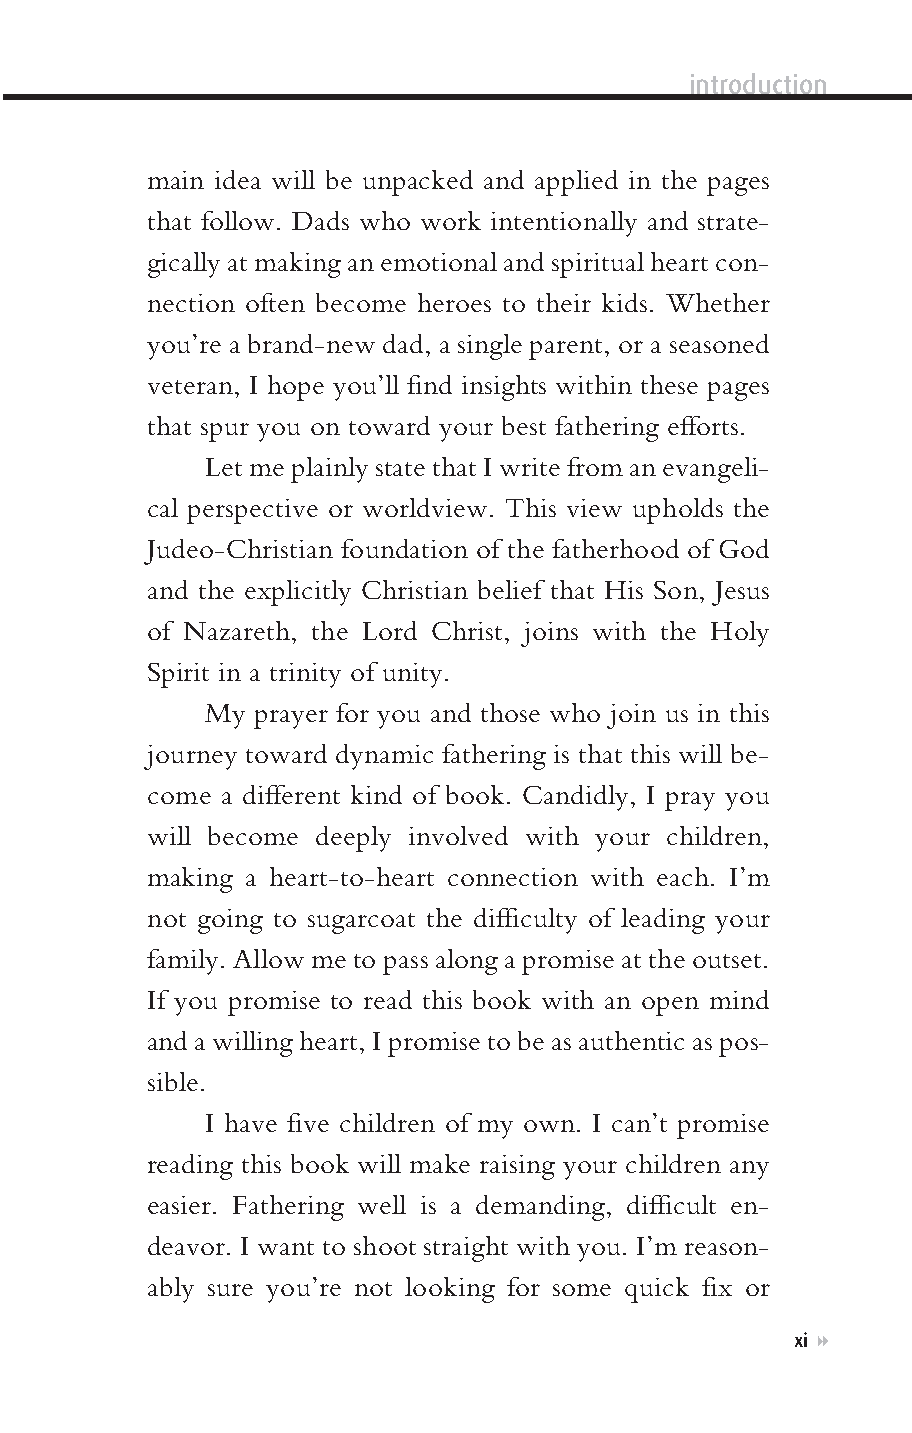 The height and width of the image is (1433, 912). I want to click on Holy, so click(740, 634).
